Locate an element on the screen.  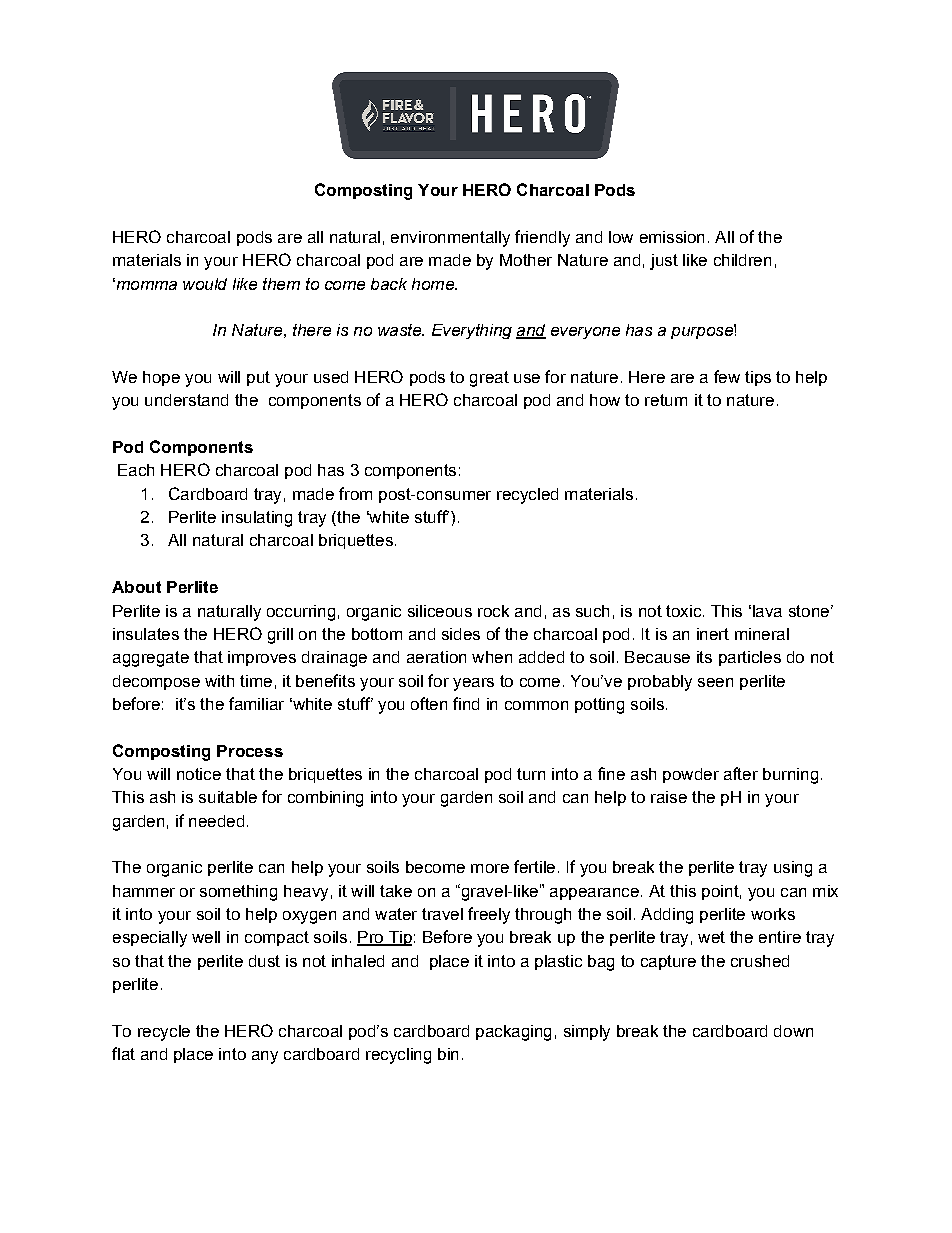
tips is located at coordinates (758, 378).
